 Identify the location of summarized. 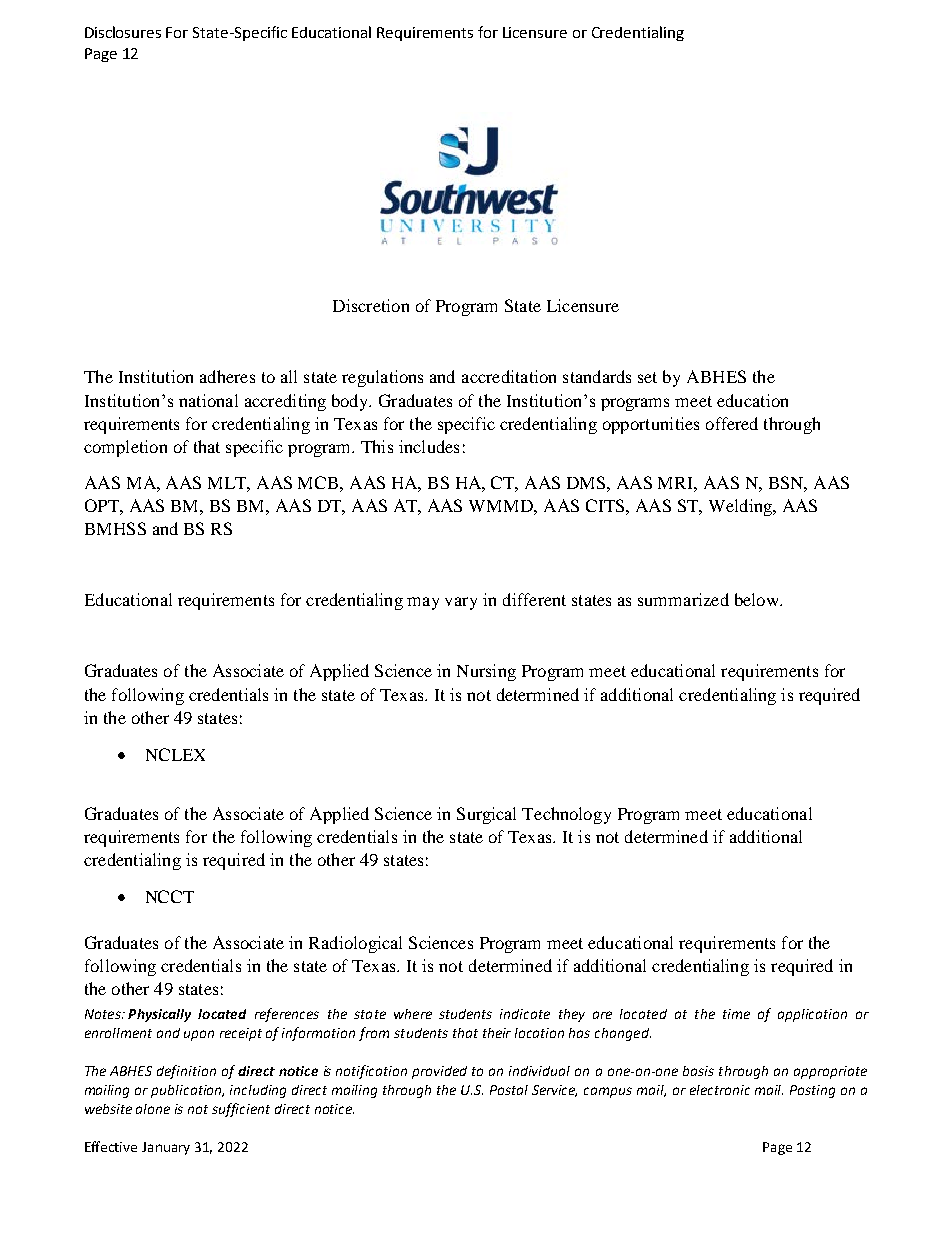
(683, 599).
